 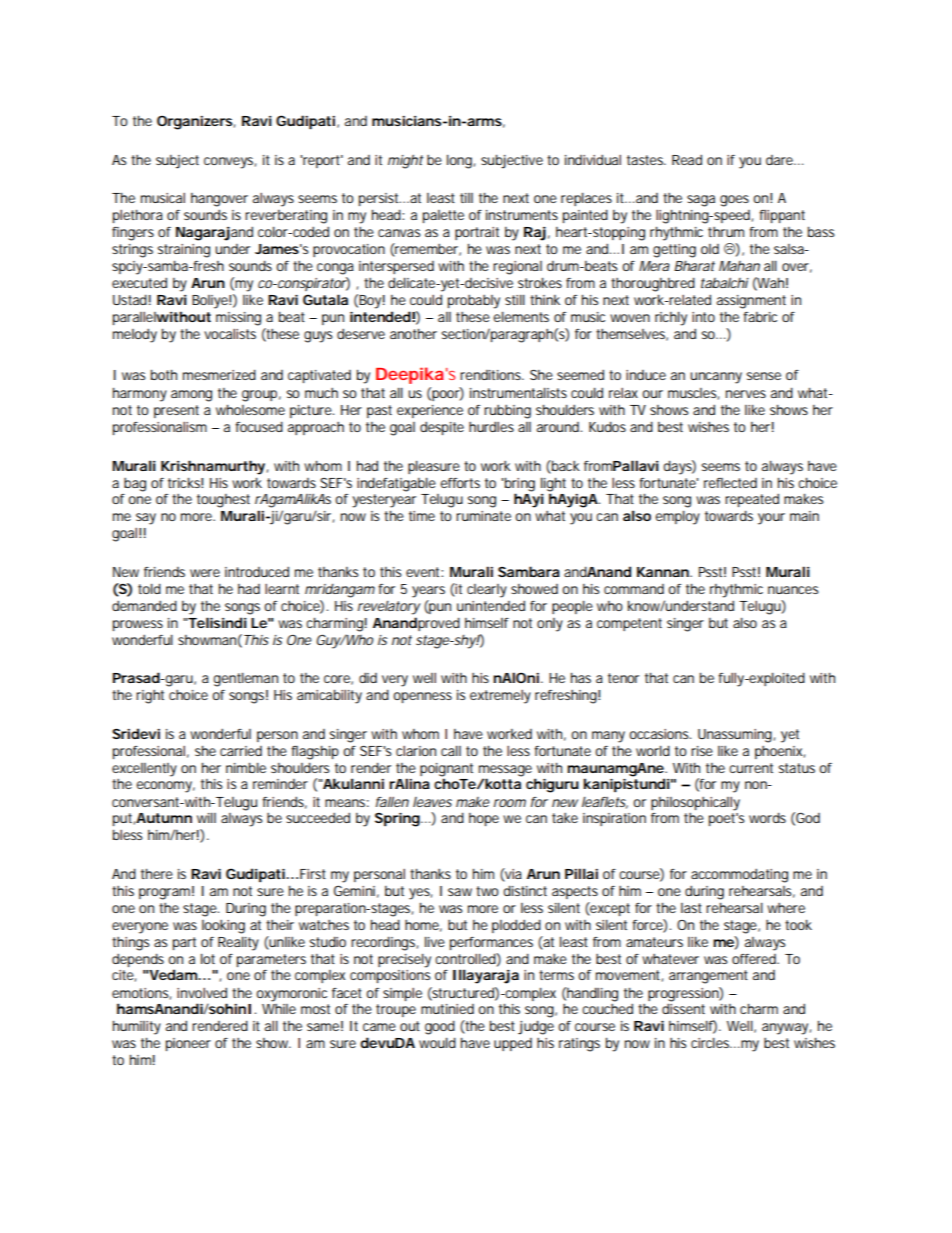 I want to click on involved, so click(x=202, y=992).
